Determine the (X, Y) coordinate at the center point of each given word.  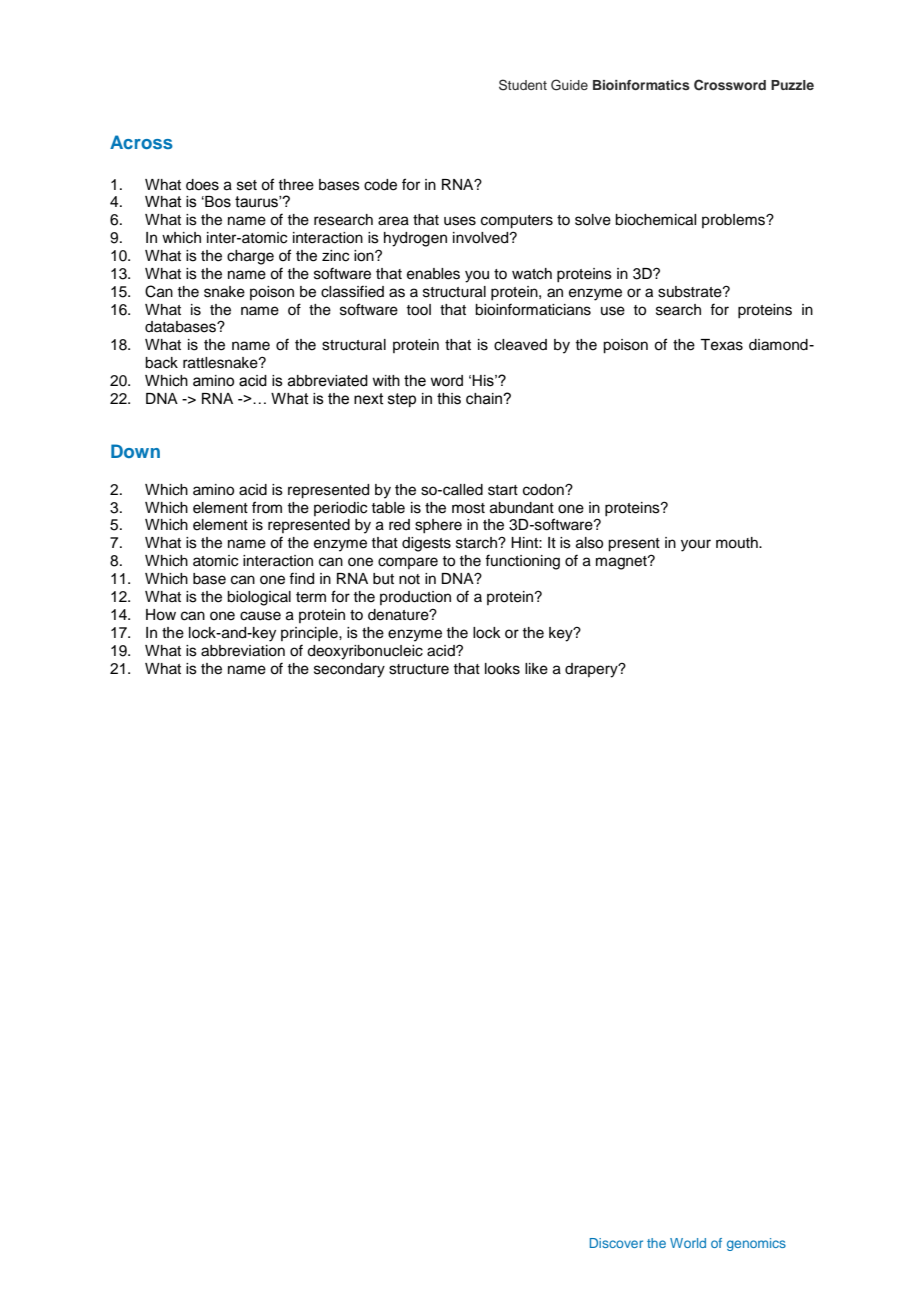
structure (419, 669)
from (267, 507)
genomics (756, 1244)
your (696, 545)
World (688, 1243)
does (202, 185)
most (468, 508)
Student (523, 85)
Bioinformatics (641, 85)
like (536, 669)
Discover (616, 1243)
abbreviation (243, 651)
